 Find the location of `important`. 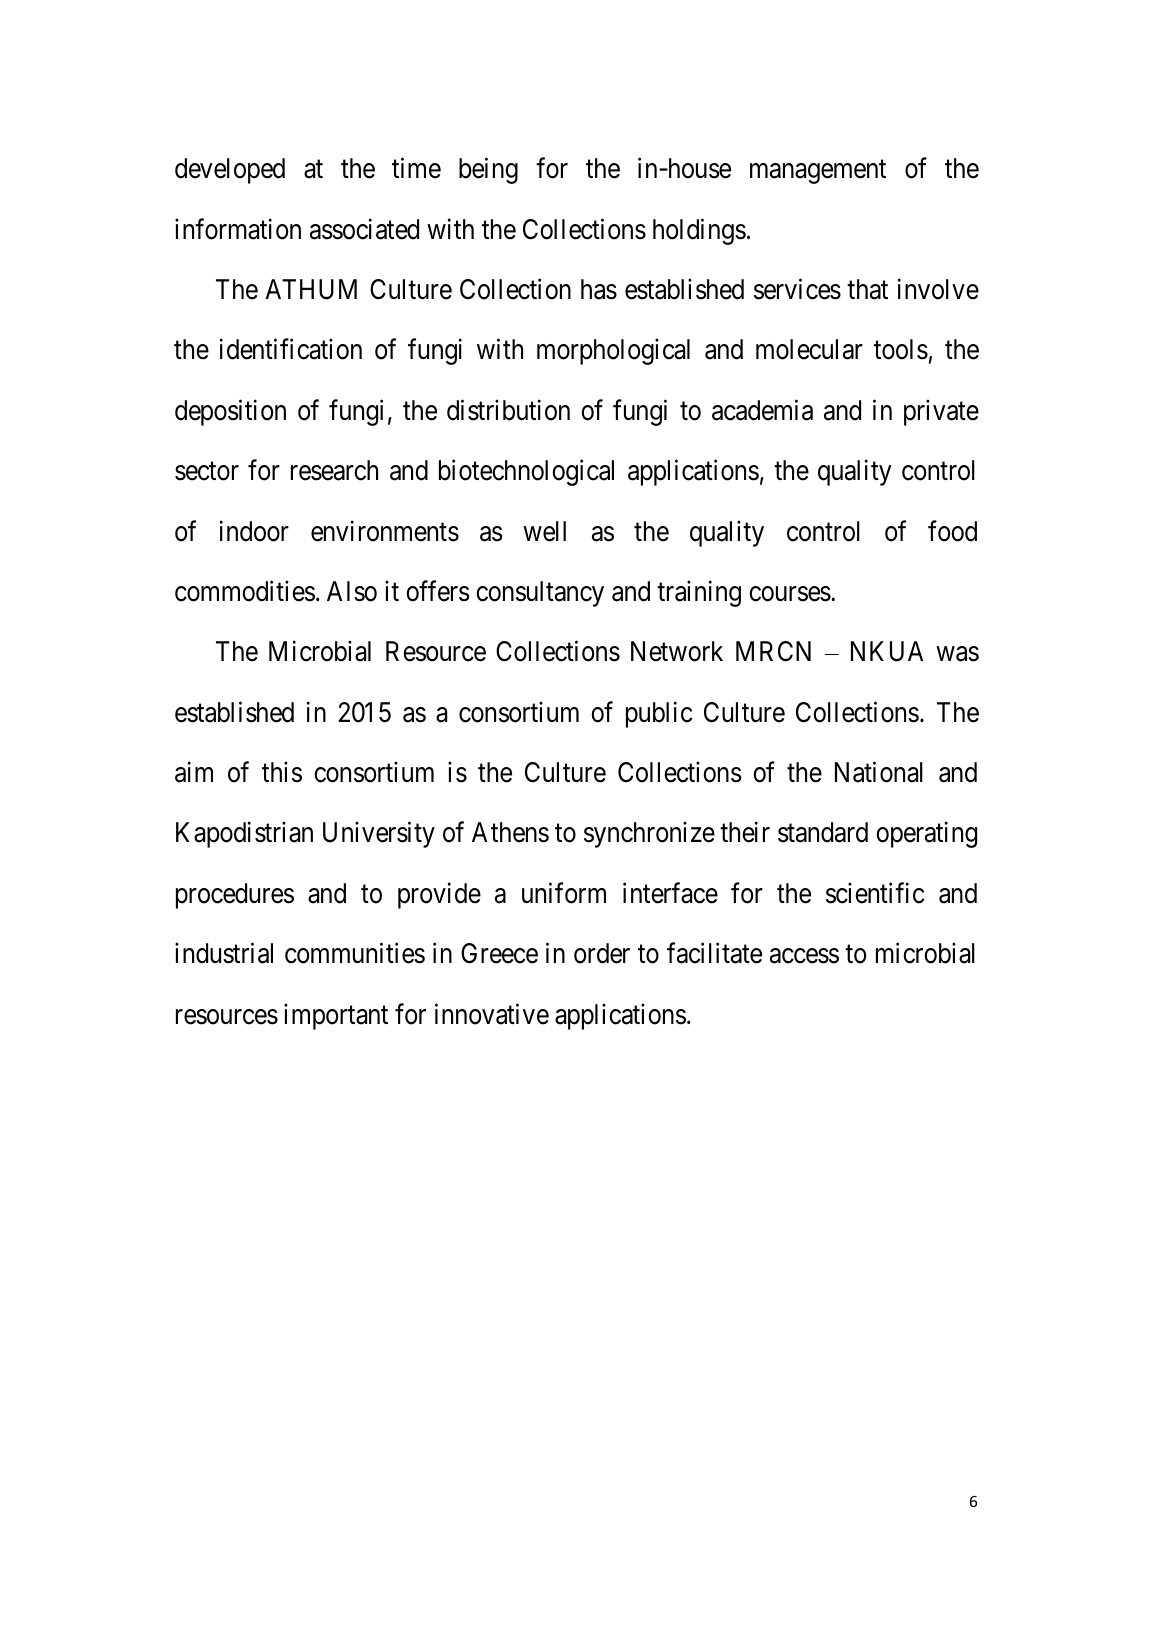

important is located at coordinates (336, 1016).
